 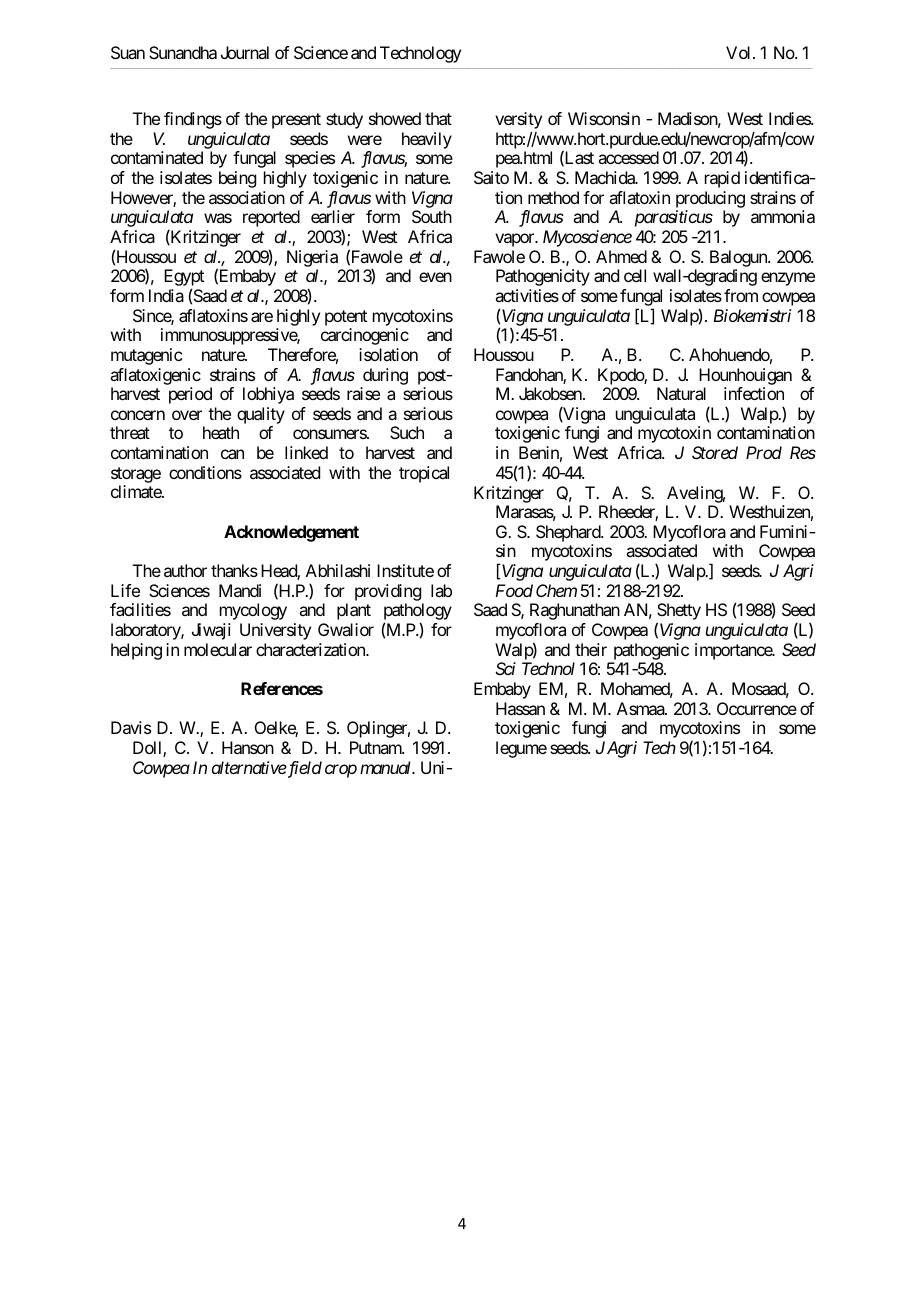 What do you see at coordinates (387, 767) in the image?
I see `manual` at bounding box center [387, 767].
